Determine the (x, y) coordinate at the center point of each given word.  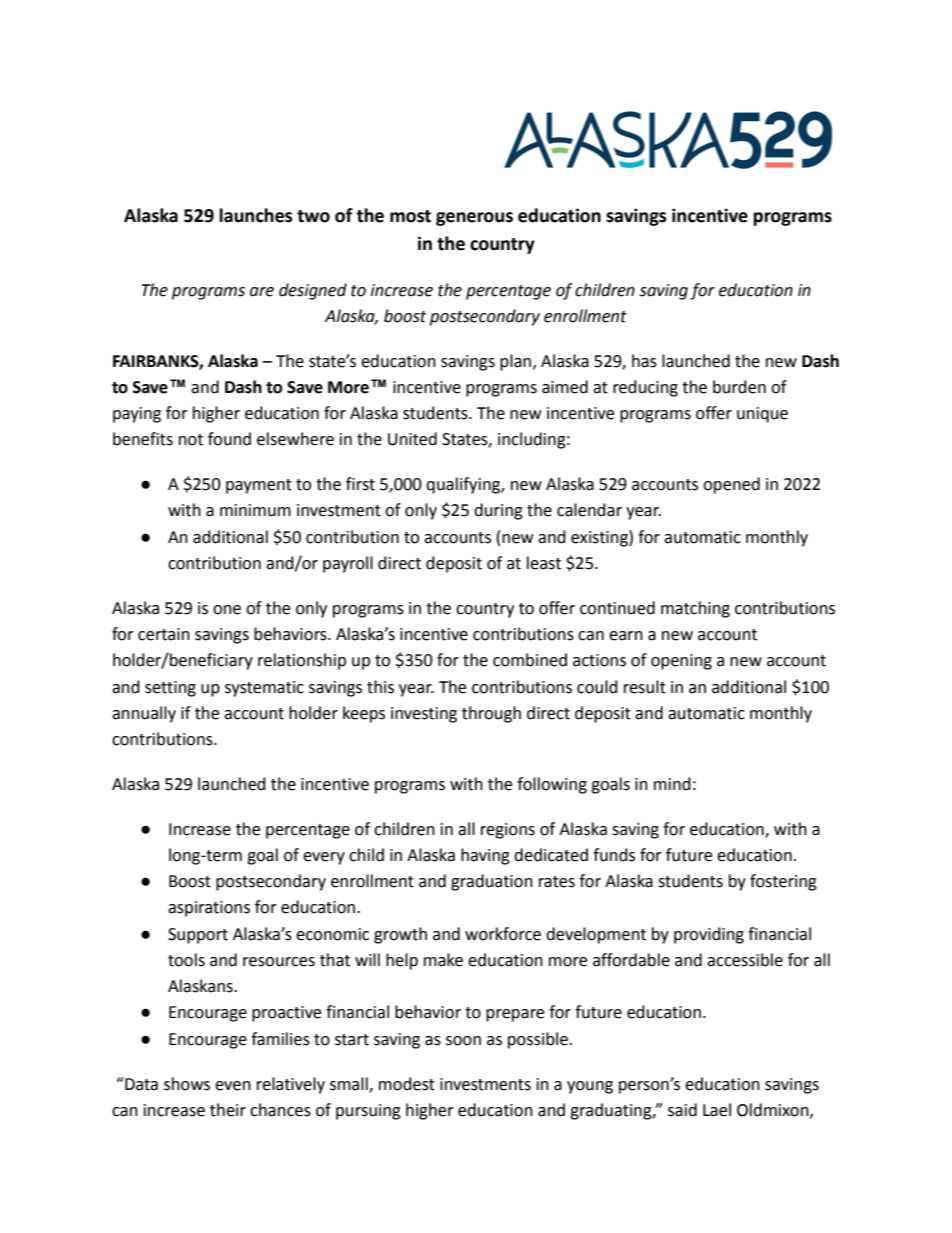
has (644, 361)
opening (681, 662)
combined (530, 660)
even (233, 1086)
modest (407, 1084)
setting (170, 689)
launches (256, 215)
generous (474, 219)
